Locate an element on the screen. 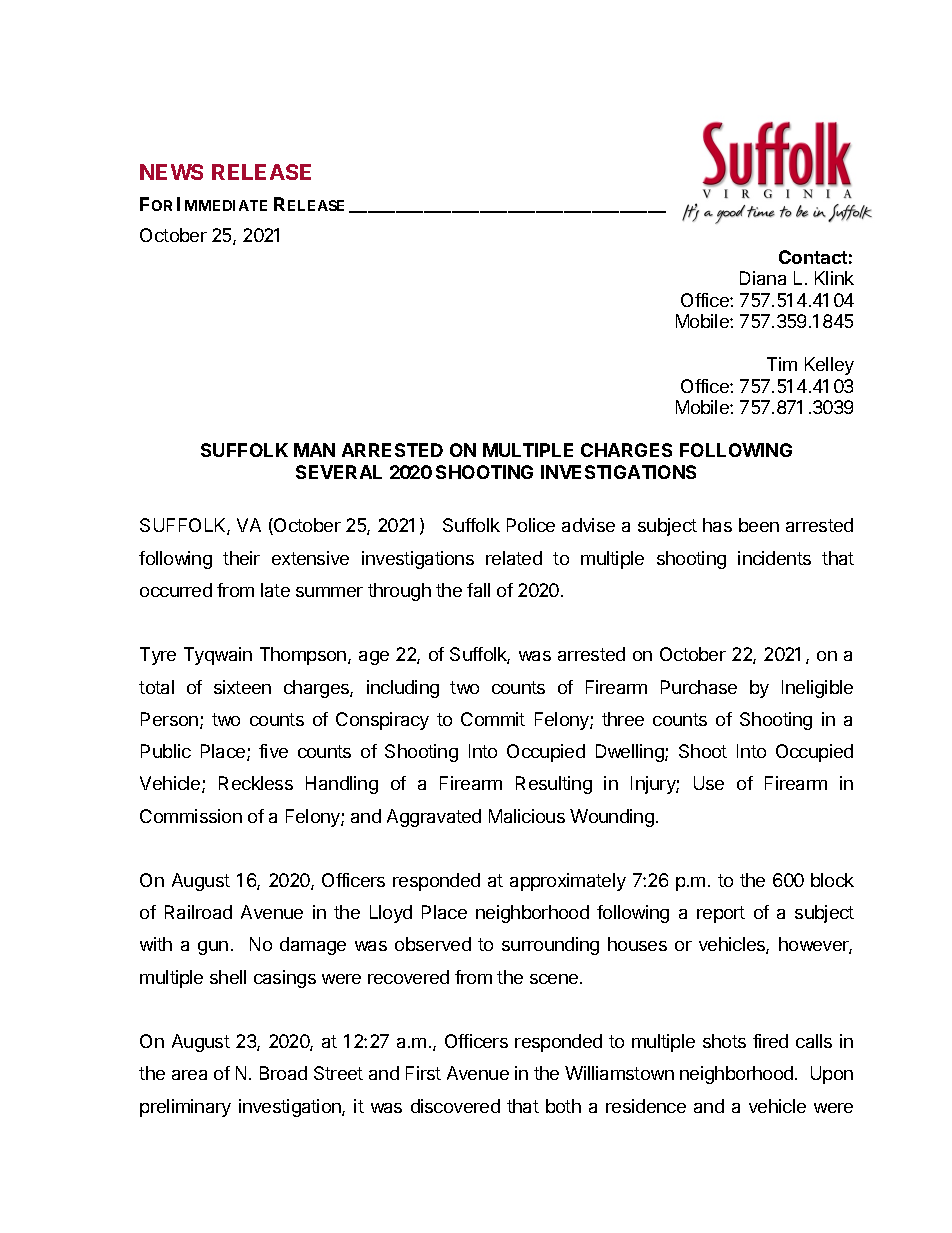  NEWS is located at coordinates (171, 172).
